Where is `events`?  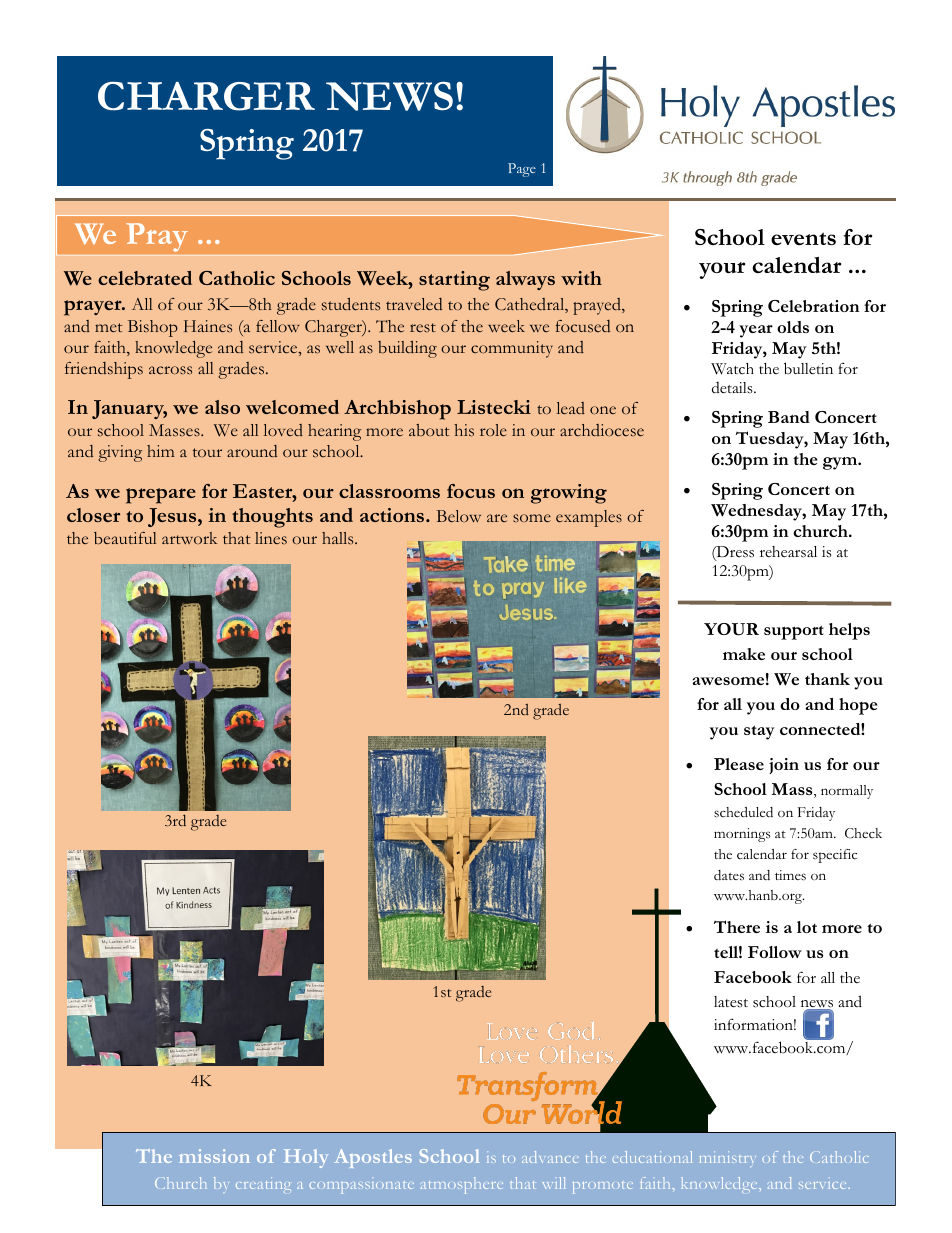
events is located at coordinates (803, 238).
